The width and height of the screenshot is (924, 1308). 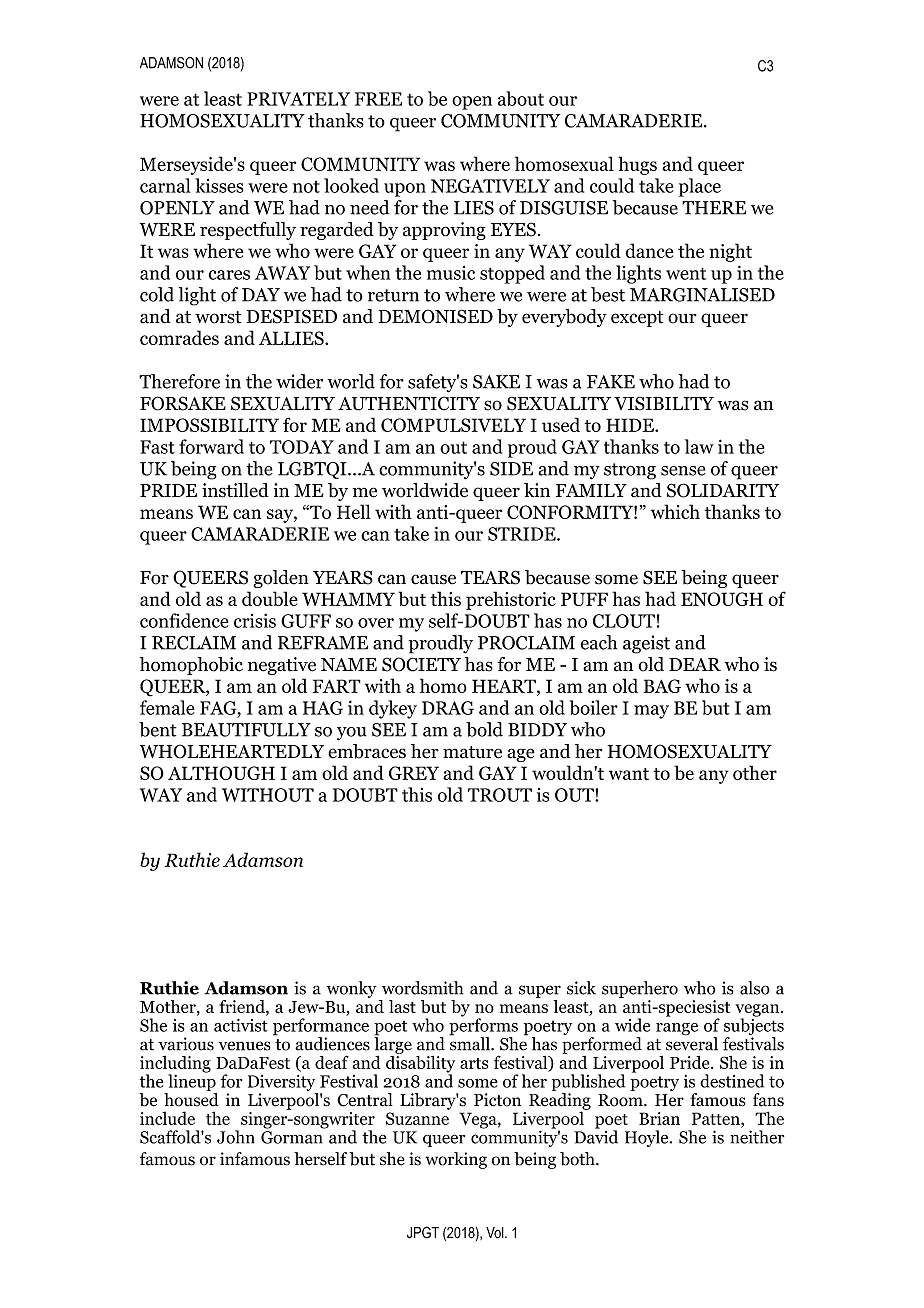 What do you see at coordinates (664, 403) in the screenshot?
I see `VISIBILITY` at bounding box center [664, 403].
